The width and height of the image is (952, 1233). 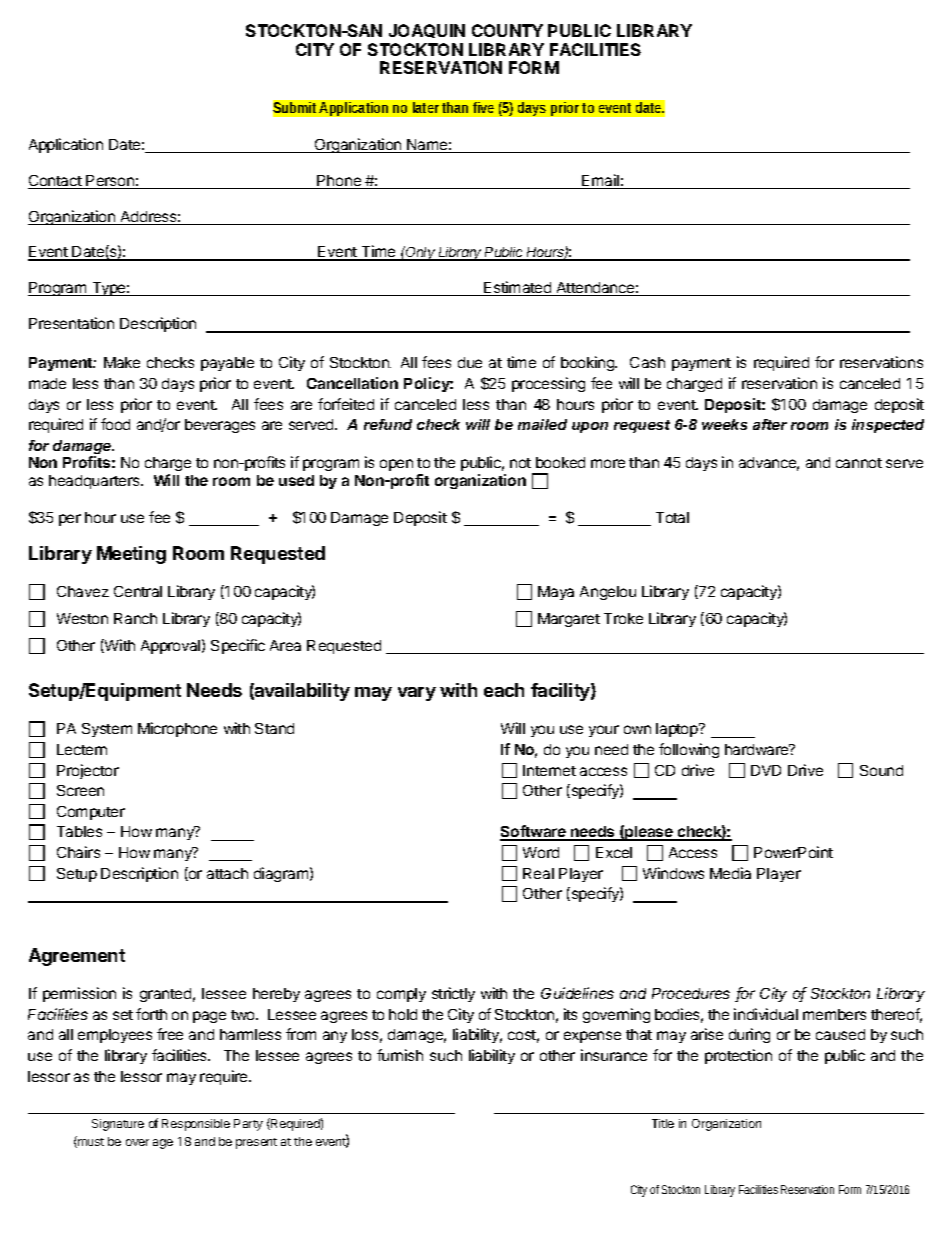 I want to click on Total, so click(x=672, y=517).
